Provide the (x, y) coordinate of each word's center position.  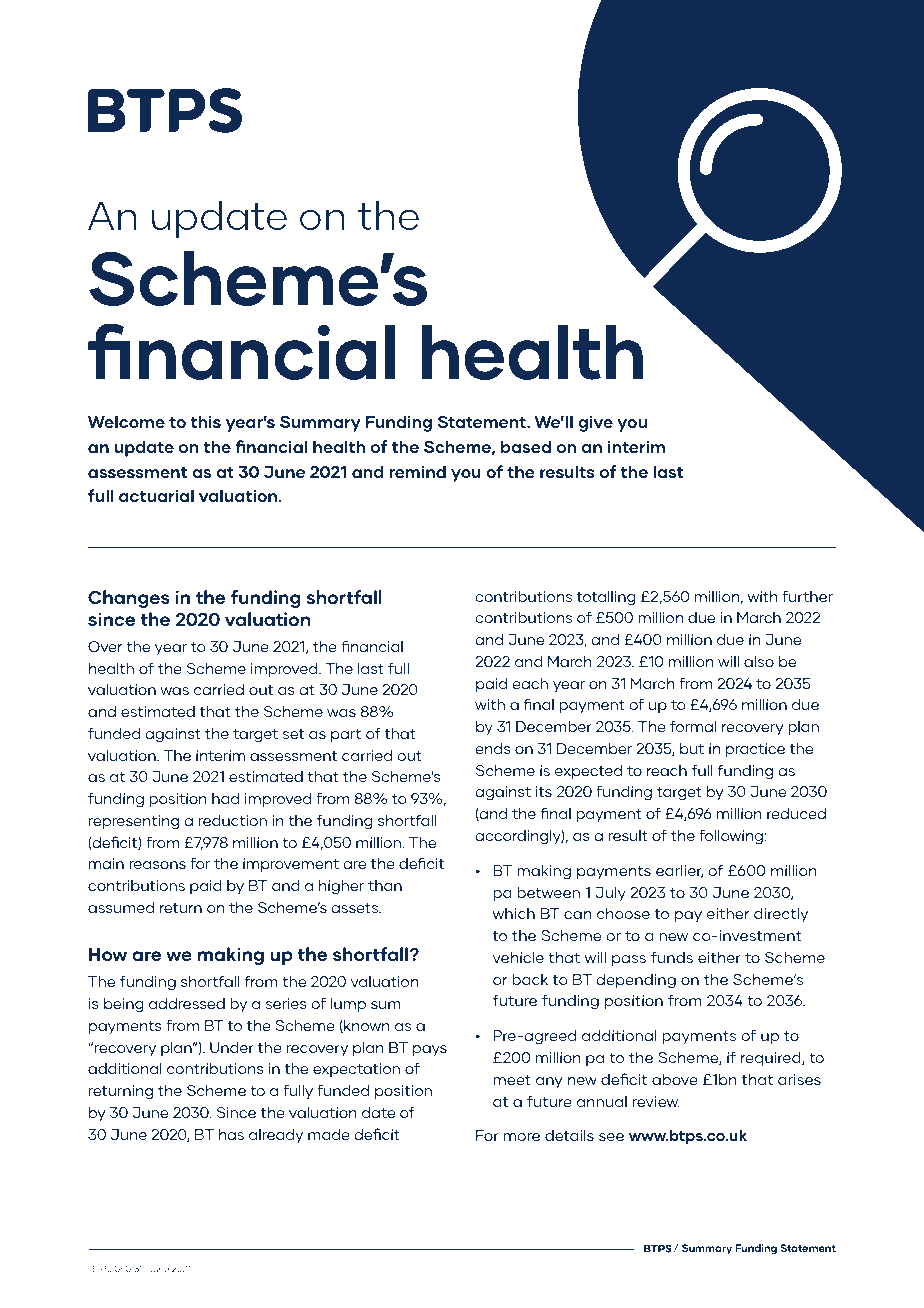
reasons (157, 865)
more (522, 1137)
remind (417, 471)
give (595, 423)
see (611, 1137)
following (732, 837)
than (385, 885)
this (205, 421)
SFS (123, 1268)
